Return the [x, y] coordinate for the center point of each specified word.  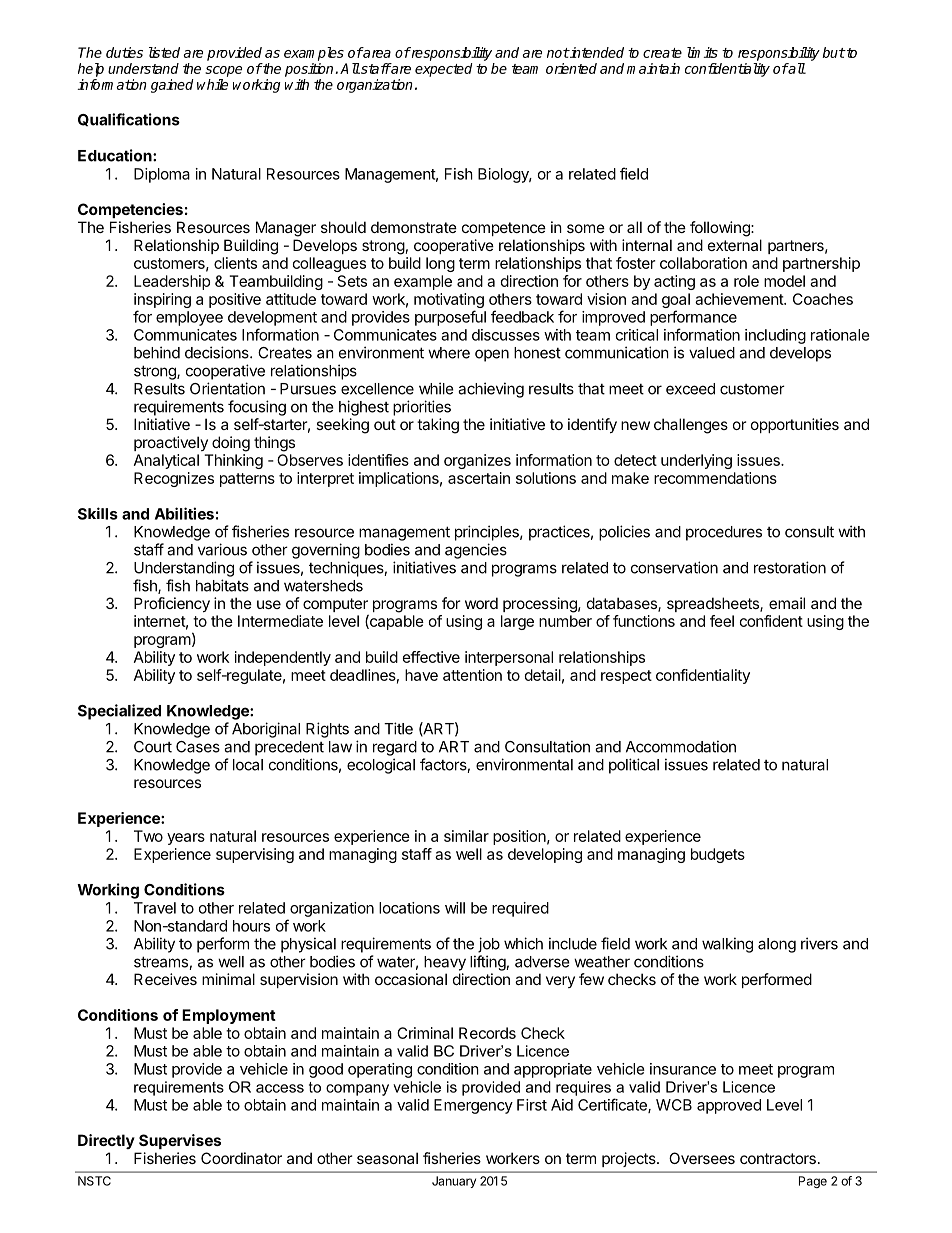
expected [444, 70]
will [455, 908]
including [775, 336]
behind [157, 352]
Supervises [180, 1141]
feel [722, 621]
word [481, 603]
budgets [718, 855]
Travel [155, 908]
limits [702, 52]
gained [172, 86]
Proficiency [172, 604]
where [449, 353]
